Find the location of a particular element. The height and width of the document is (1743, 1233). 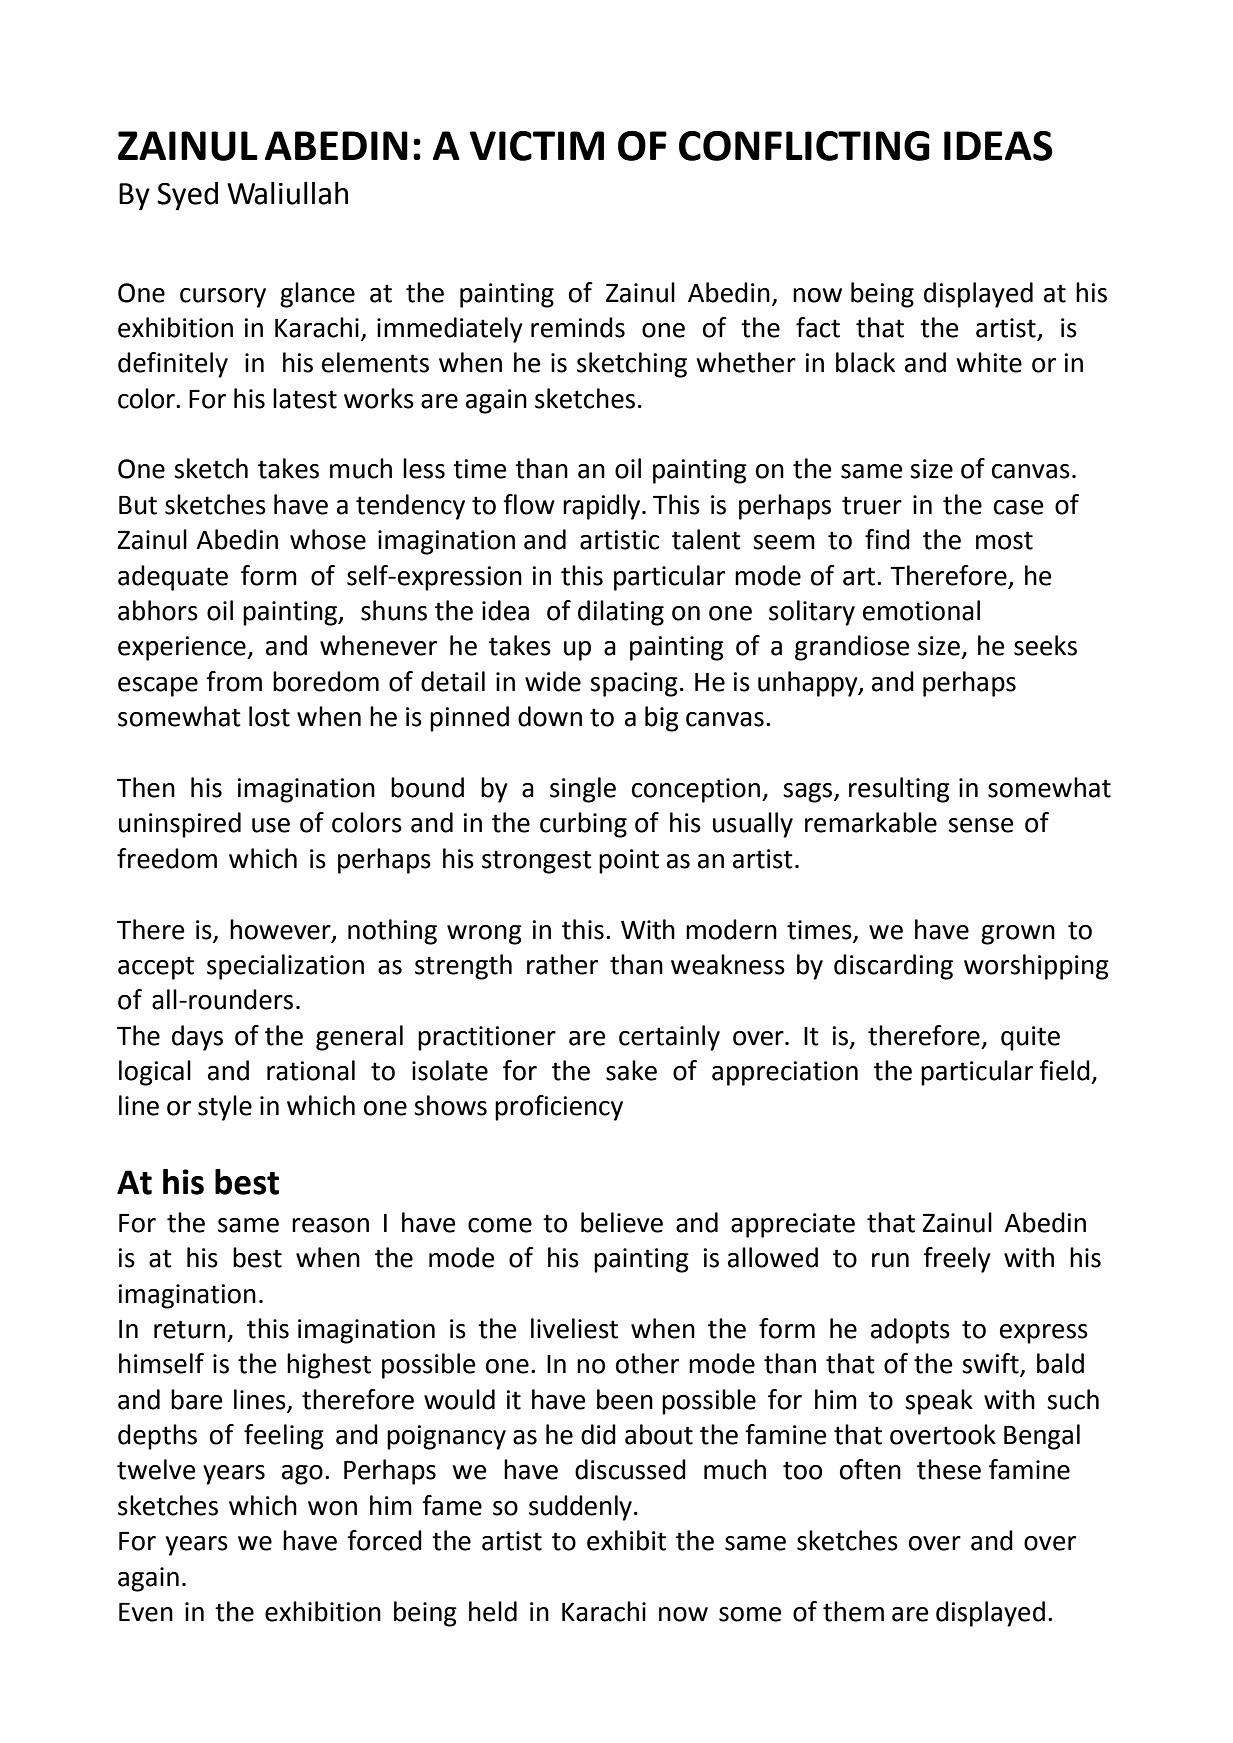

point is located at coordinates (629, 861).
